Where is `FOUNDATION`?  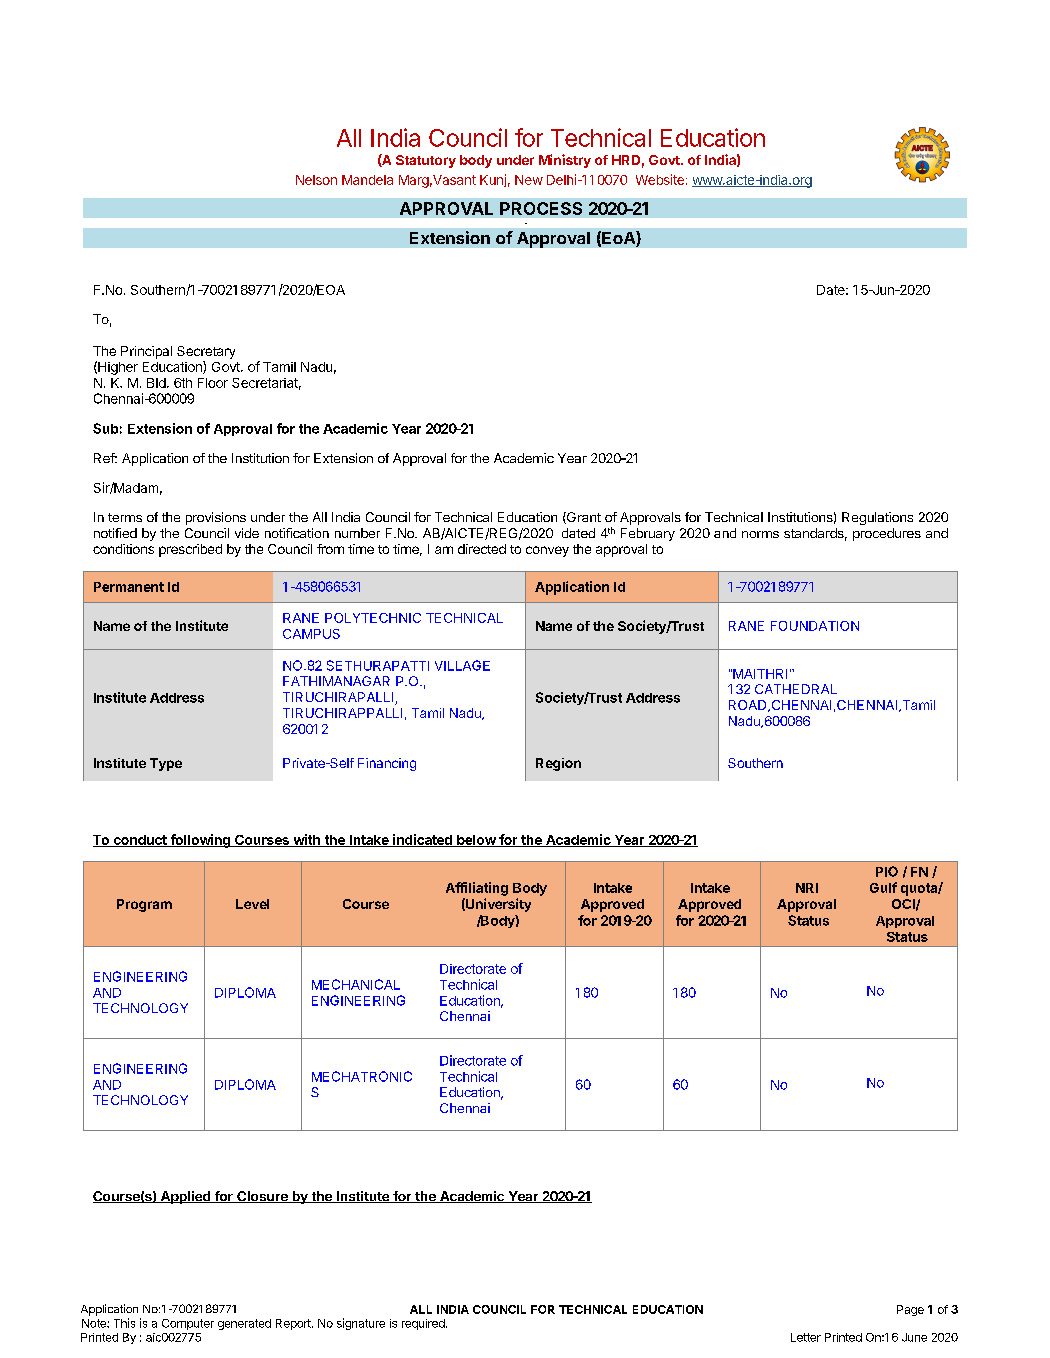 FOUNDATION is located at coordinates (815, 626).
